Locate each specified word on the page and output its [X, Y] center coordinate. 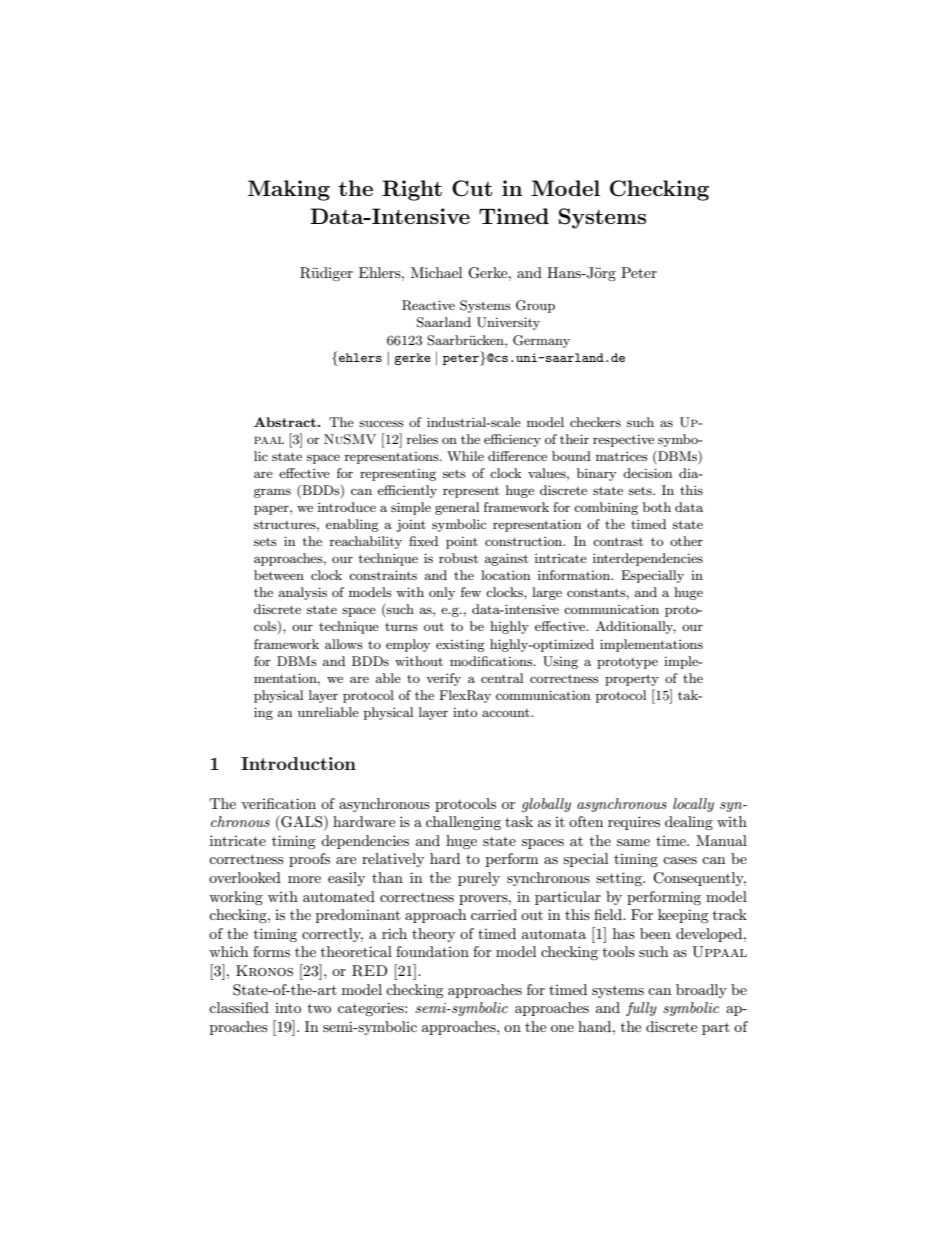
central [502, 678]
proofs [309, 860]
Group [535, 306]
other [686, 541]
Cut [472, 188]
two [319, 1008]
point [462, 543]
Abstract [285, 422]
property [632, 680]
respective [623, 441]
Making [289, 190]
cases [680, 860]
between [279, 575]
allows [344, 644]
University [508, 323]
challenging [463, 823]
